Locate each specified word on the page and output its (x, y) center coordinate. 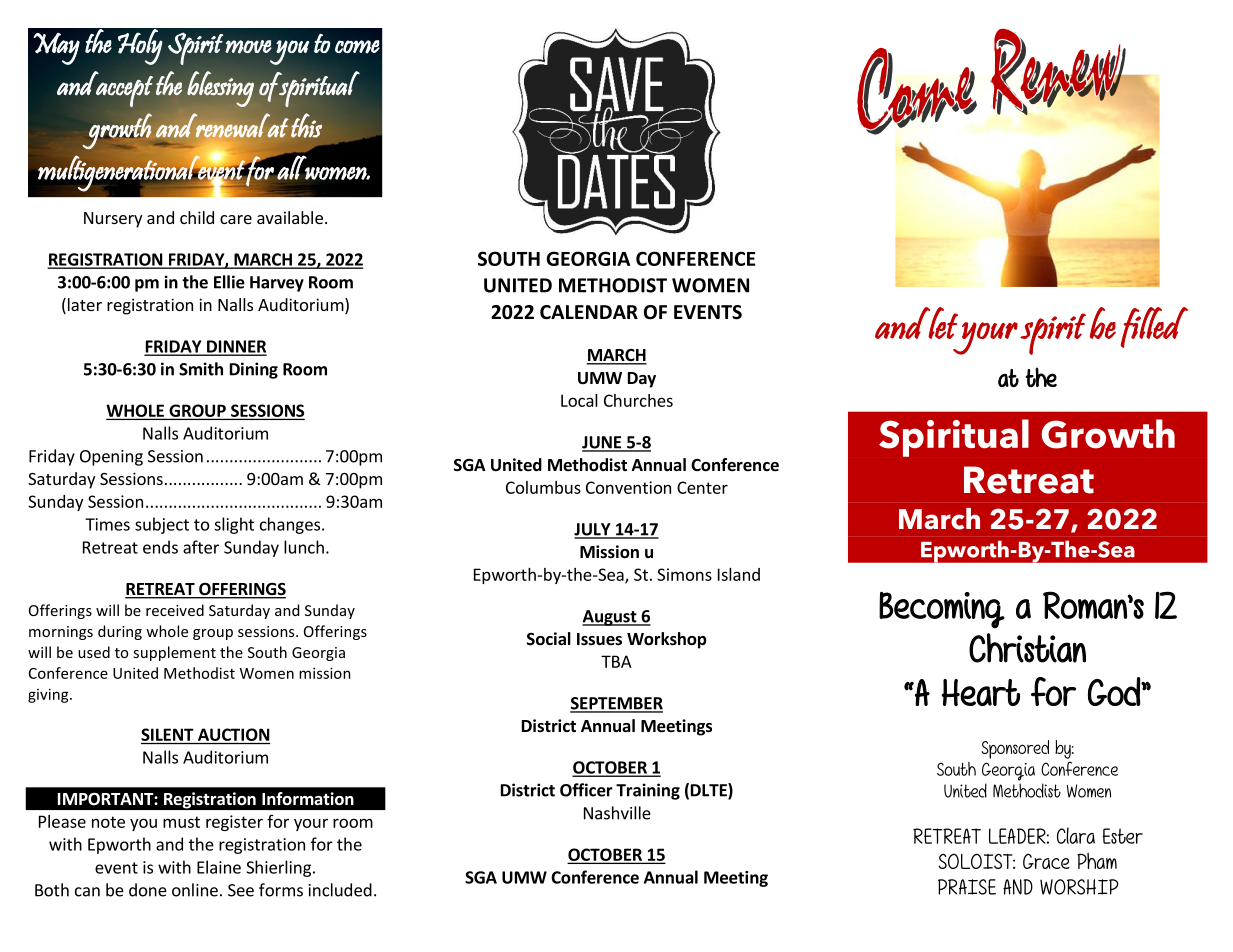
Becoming (942, 610)
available (290, 217)
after (201, 547)
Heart (981, 692)
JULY (593, 530)
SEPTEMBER (616, 704)
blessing (220, 89)
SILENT (167, 734)
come (357, 47)
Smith (201, 369)
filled (1154, 327)
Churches (638, 400)
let (942, 323)
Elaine (219, 867)
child (197, 217)
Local (579, 400)
